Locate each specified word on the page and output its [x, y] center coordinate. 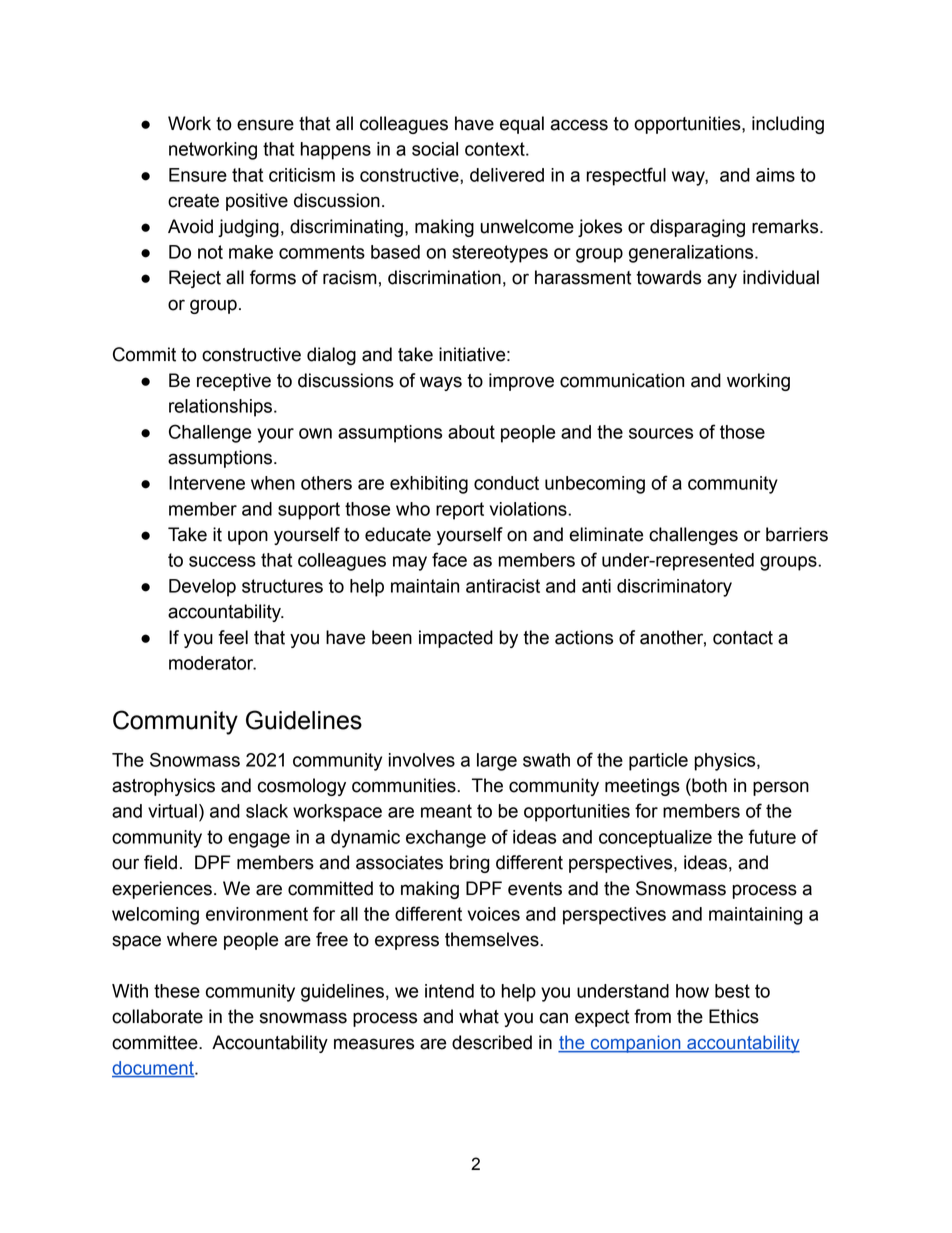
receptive [234, 382]
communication [622, 380]
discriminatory [674, 588]
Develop [202, 588]
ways [441, 383]
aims [775, 175]
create [193, 201]
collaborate [157, 1016]
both [708, 785]
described [492, 1042]
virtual [172, 811]
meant [446, 811]
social [435, 149]
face [449, 559]
